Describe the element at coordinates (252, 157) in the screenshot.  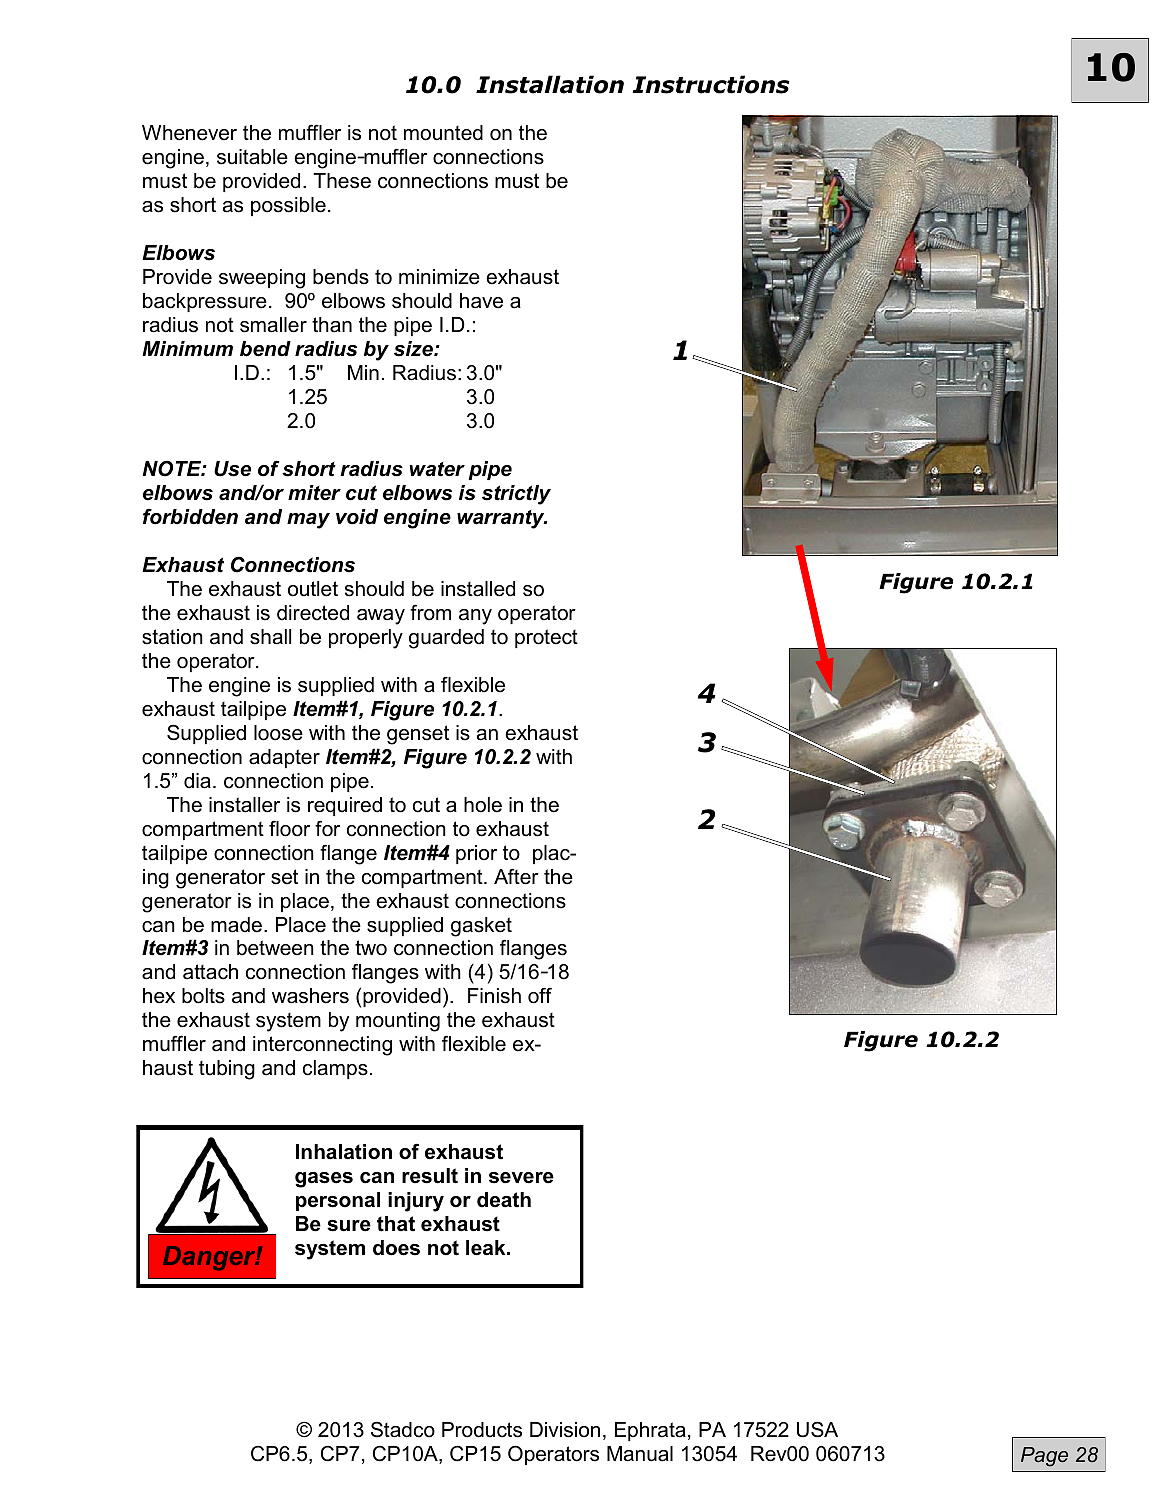
I see `suitable` at that location.
